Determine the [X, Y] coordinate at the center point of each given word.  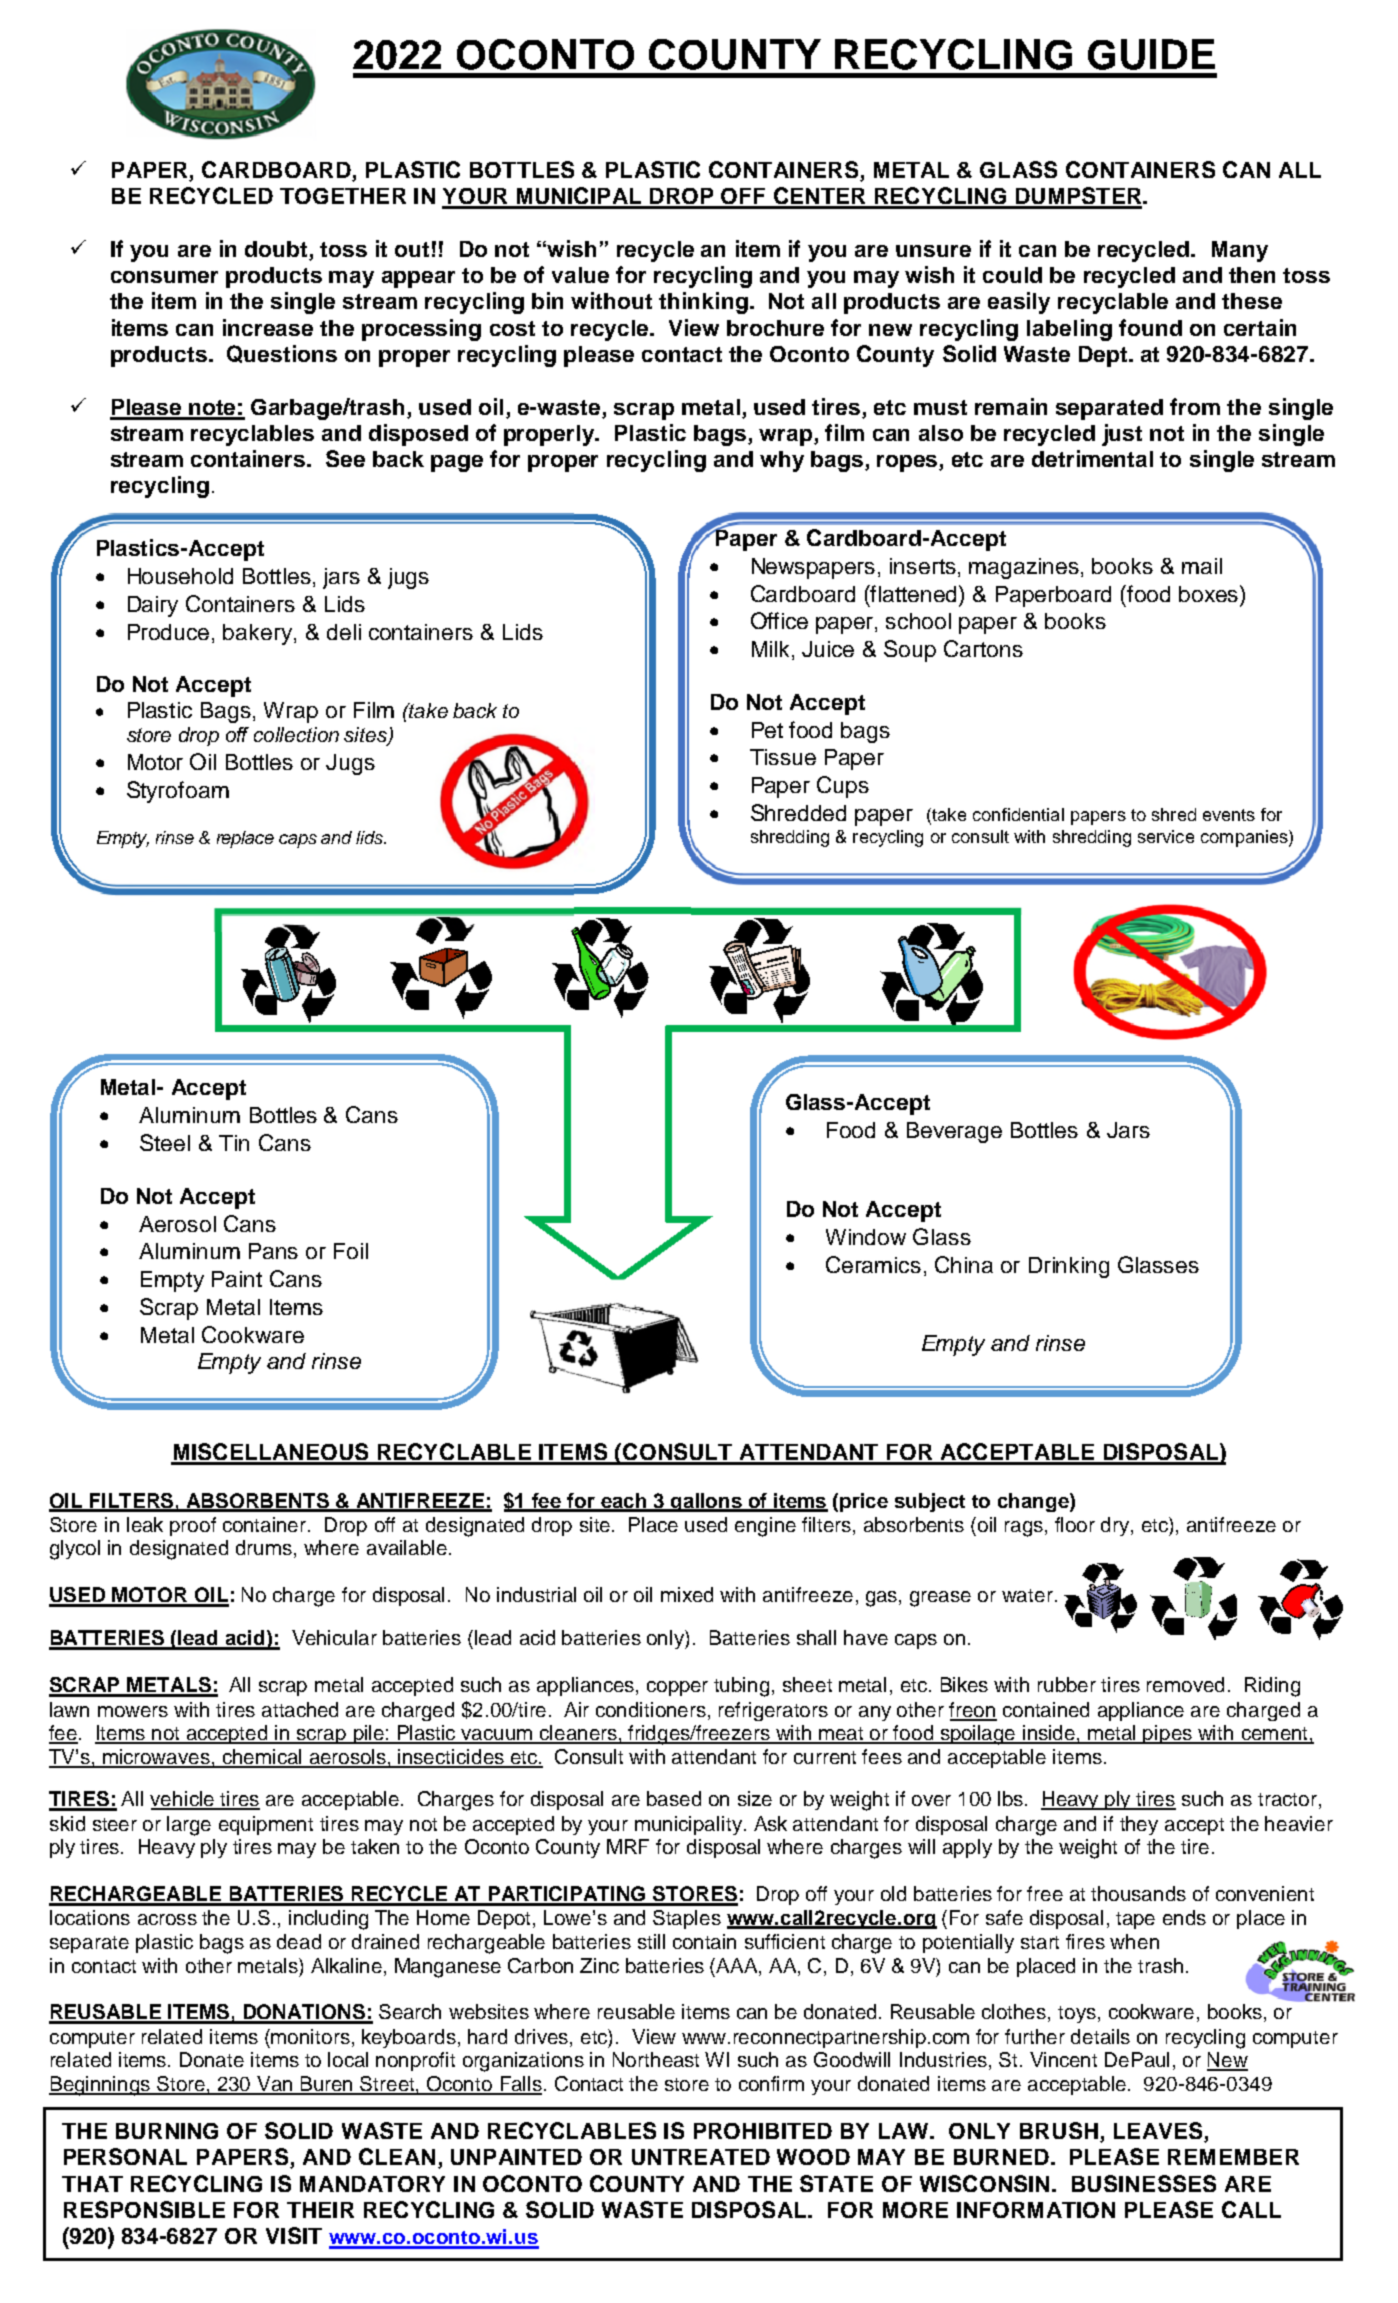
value [580, 275]
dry [1116, 1526]
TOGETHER [343, 196]
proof [193, 1526]
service [1166, 836]
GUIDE [1151, 54]
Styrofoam [178, 792]
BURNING [167, 2131]
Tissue [783, 757]
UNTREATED [701, 2157]
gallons [707, 1502]
